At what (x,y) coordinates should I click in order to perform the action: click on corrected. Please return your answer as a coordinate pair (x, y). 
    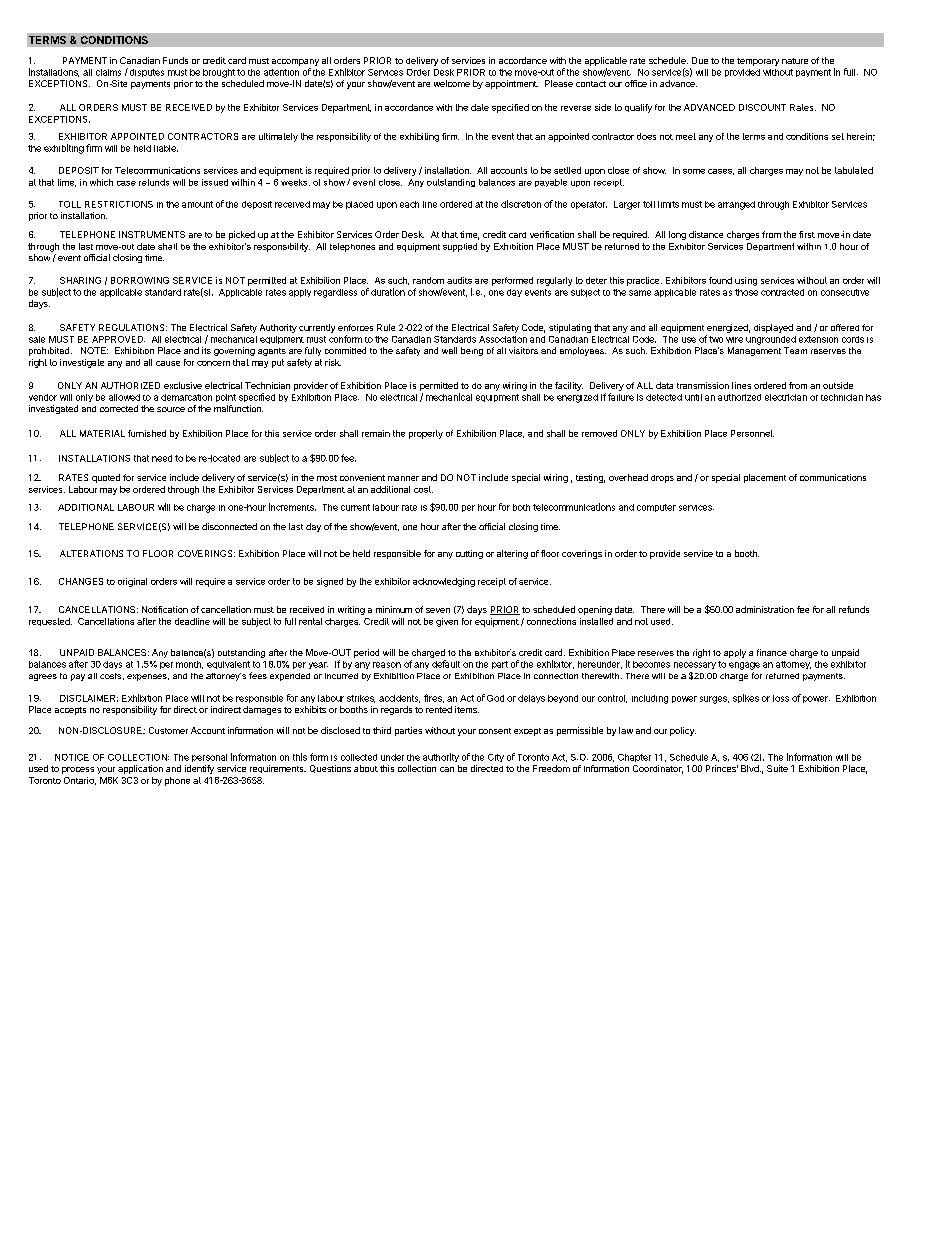
    Looking at the image, I should click on (119, 408).
